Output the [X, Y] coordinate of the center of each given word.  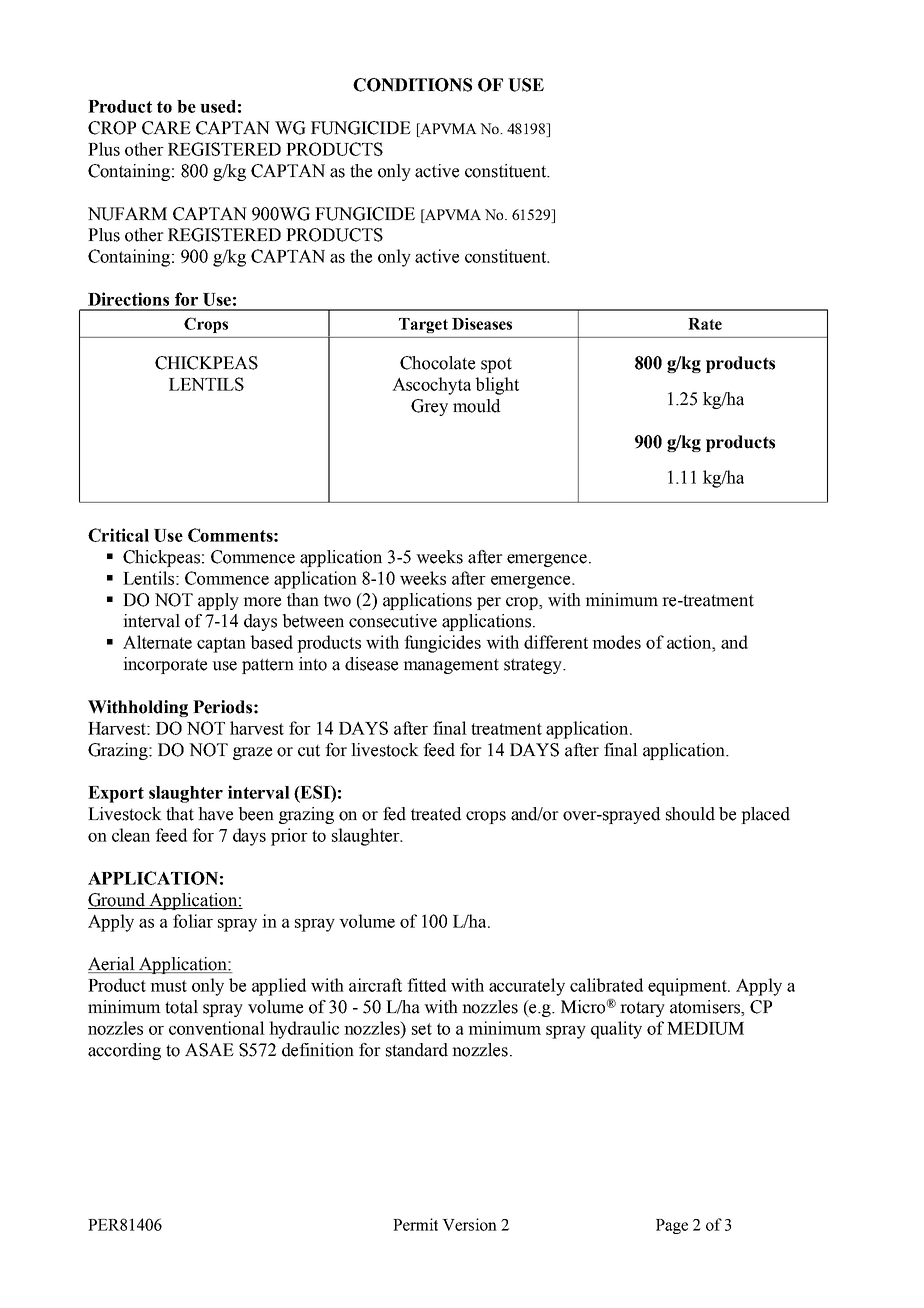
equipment [688, 987]
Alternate [157, 642]
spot [496, 365]
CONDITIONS [412, 85]
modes [616, 642]
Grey [429, 407]
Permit [415, 1224]
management [451, 666]
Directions [128, 299]
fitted [426, 985]
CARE [166, 128]
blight [497, 386]
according [124, 1051]
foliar [193, 921]
